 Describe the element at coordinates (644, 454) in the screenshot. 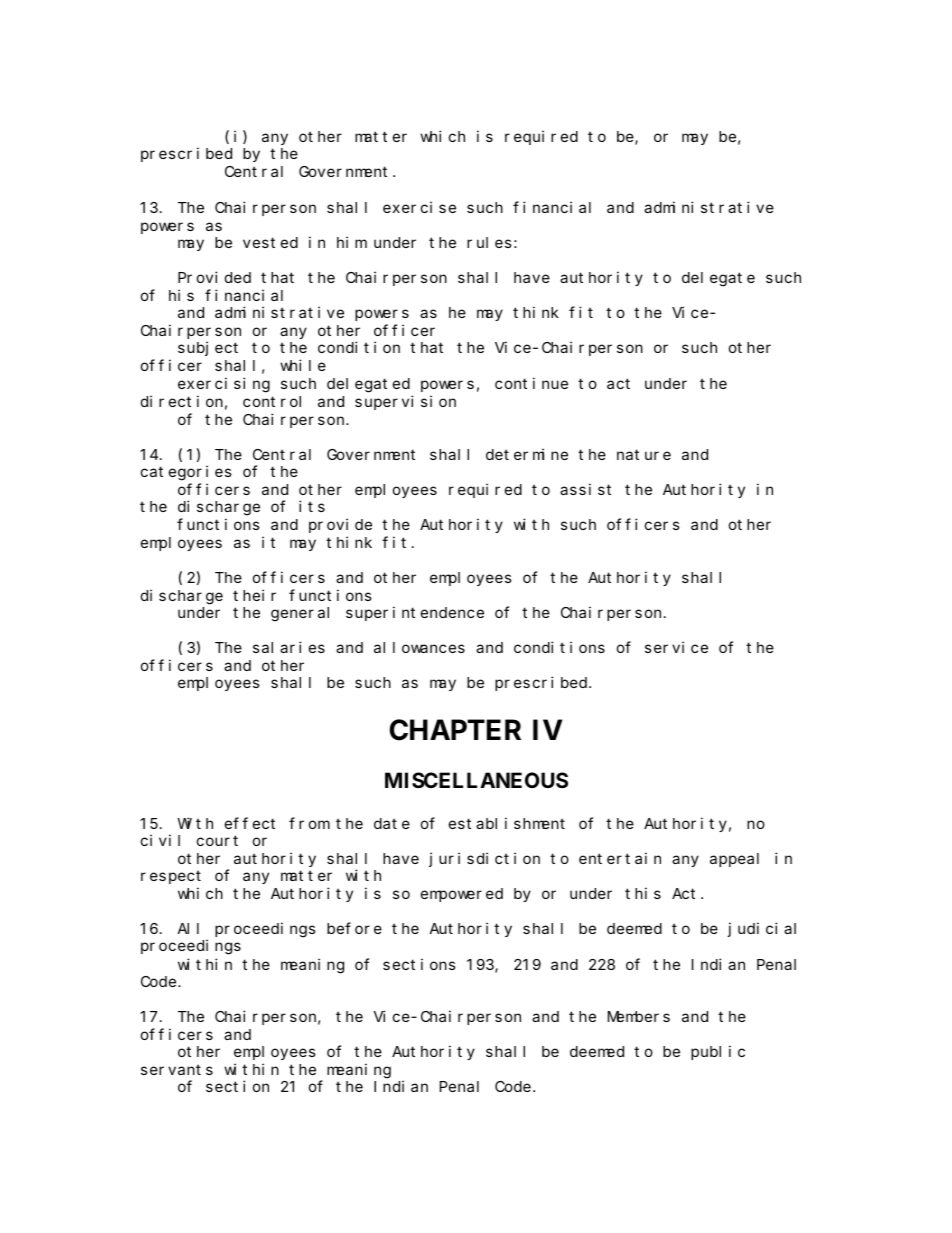

I see `nature` at that location.
